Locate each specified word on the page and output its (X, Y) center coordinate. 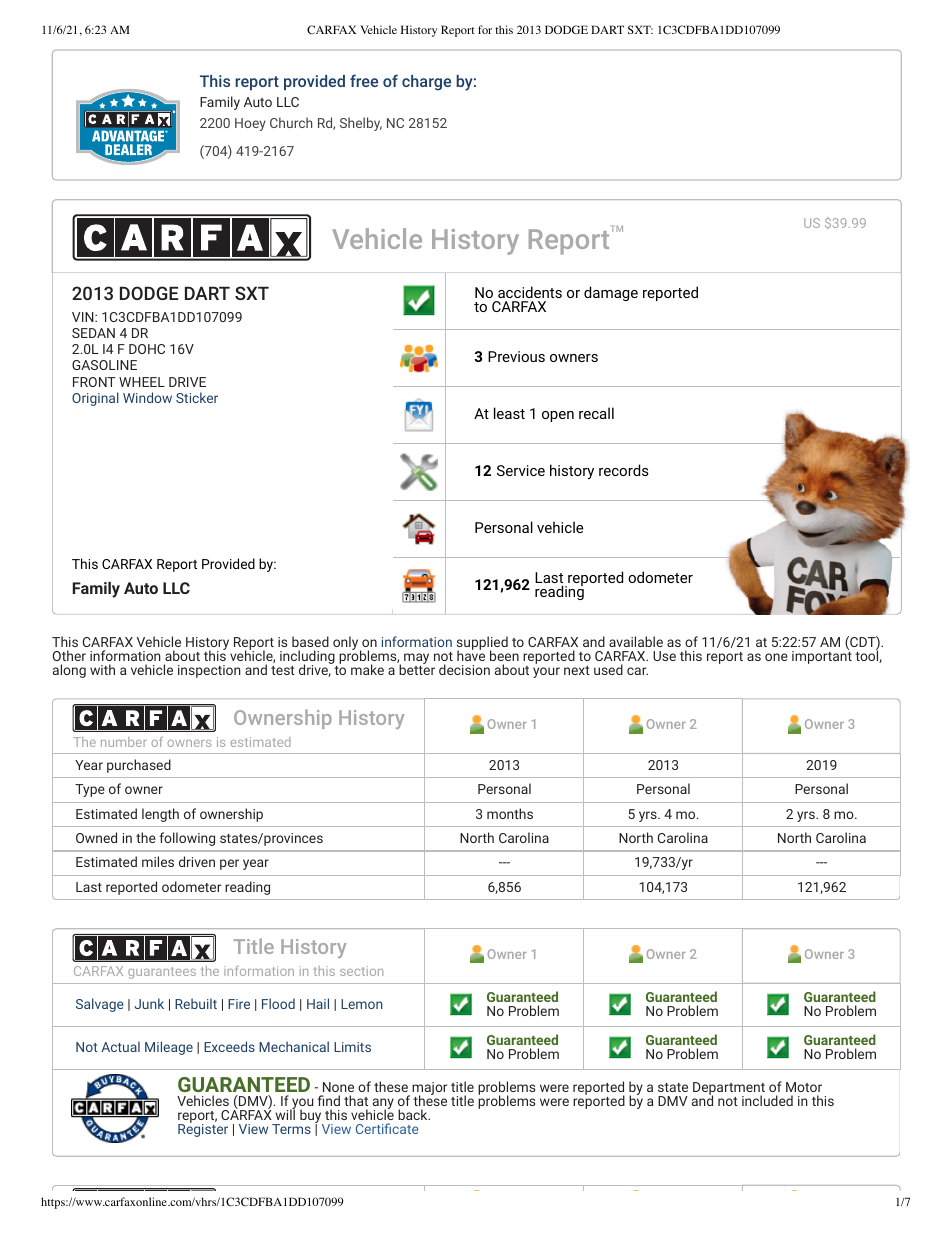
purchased (139, 766)
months (510, 813)
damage (611, 293)
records (624, 470)
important (822, 656)
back (414, 1114)
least (509, 413)
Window (147, 397)
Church (291, 122)
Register (203, 1129)
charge (426, 83)
